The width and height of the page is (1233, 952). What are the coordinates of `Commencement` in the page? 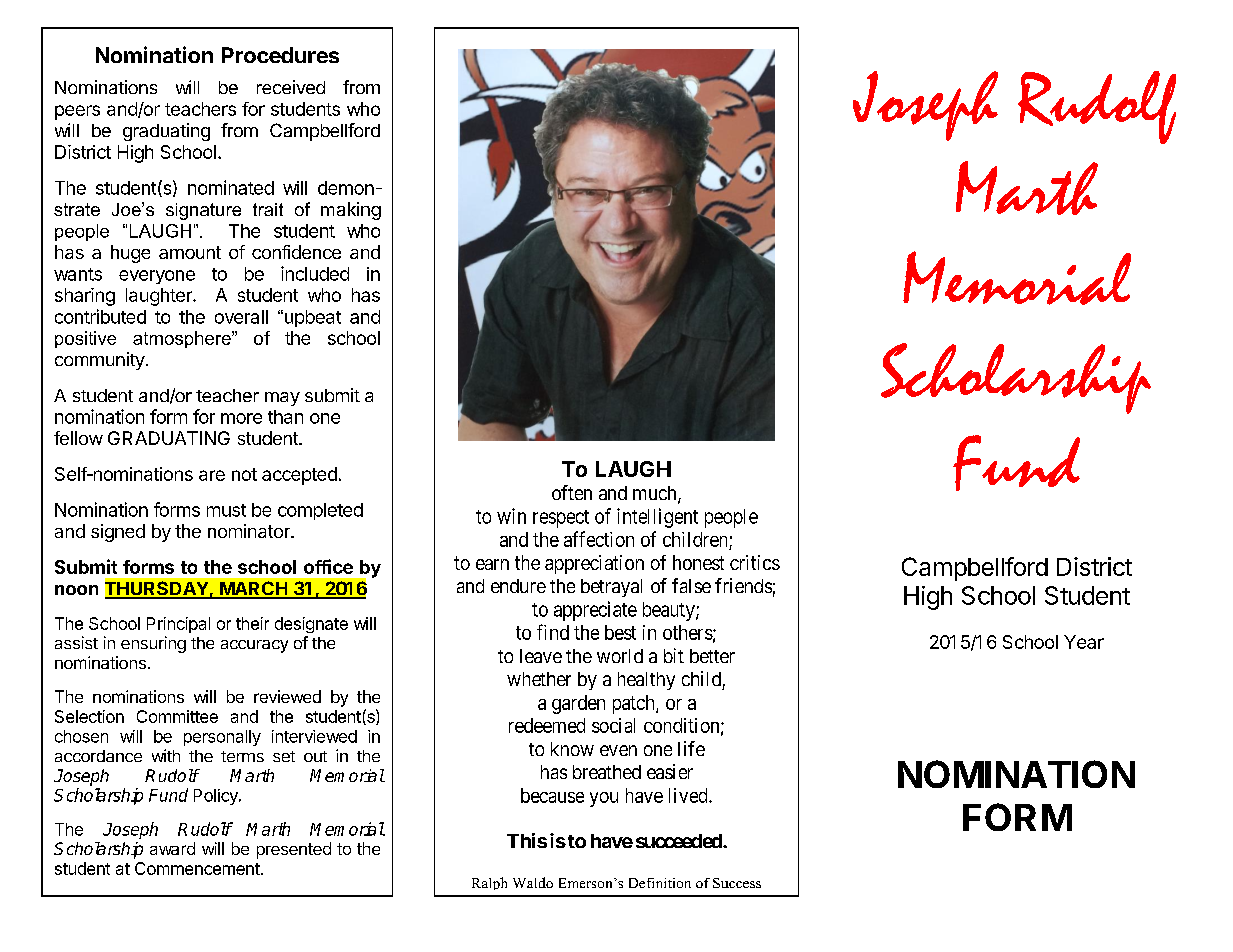 It's located at (197, 868).
